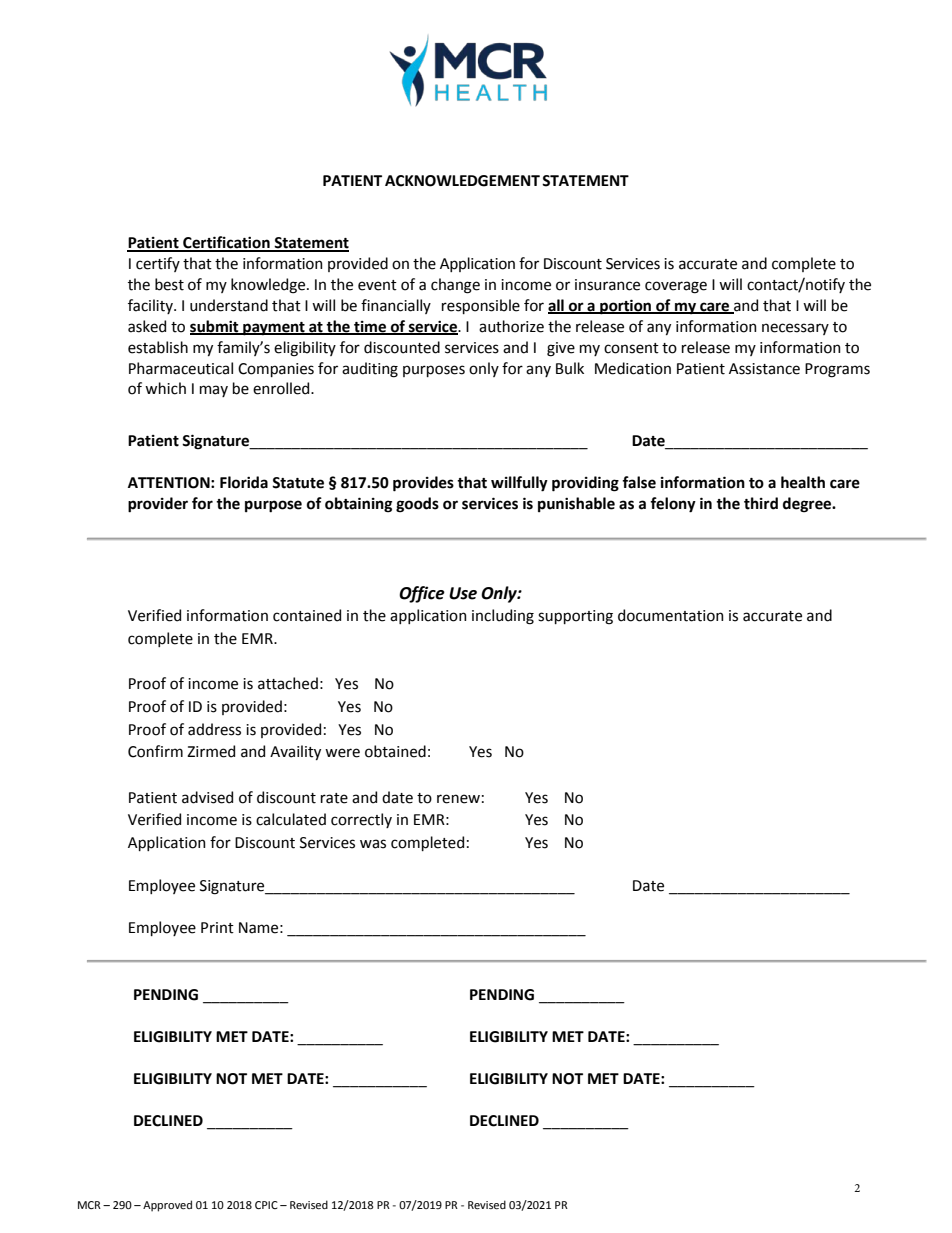 The height and width of the screenshot is (1233, 952). Describe the element at coordinates (167, 1206) in the screenshot. I see `Approved` at that location.
